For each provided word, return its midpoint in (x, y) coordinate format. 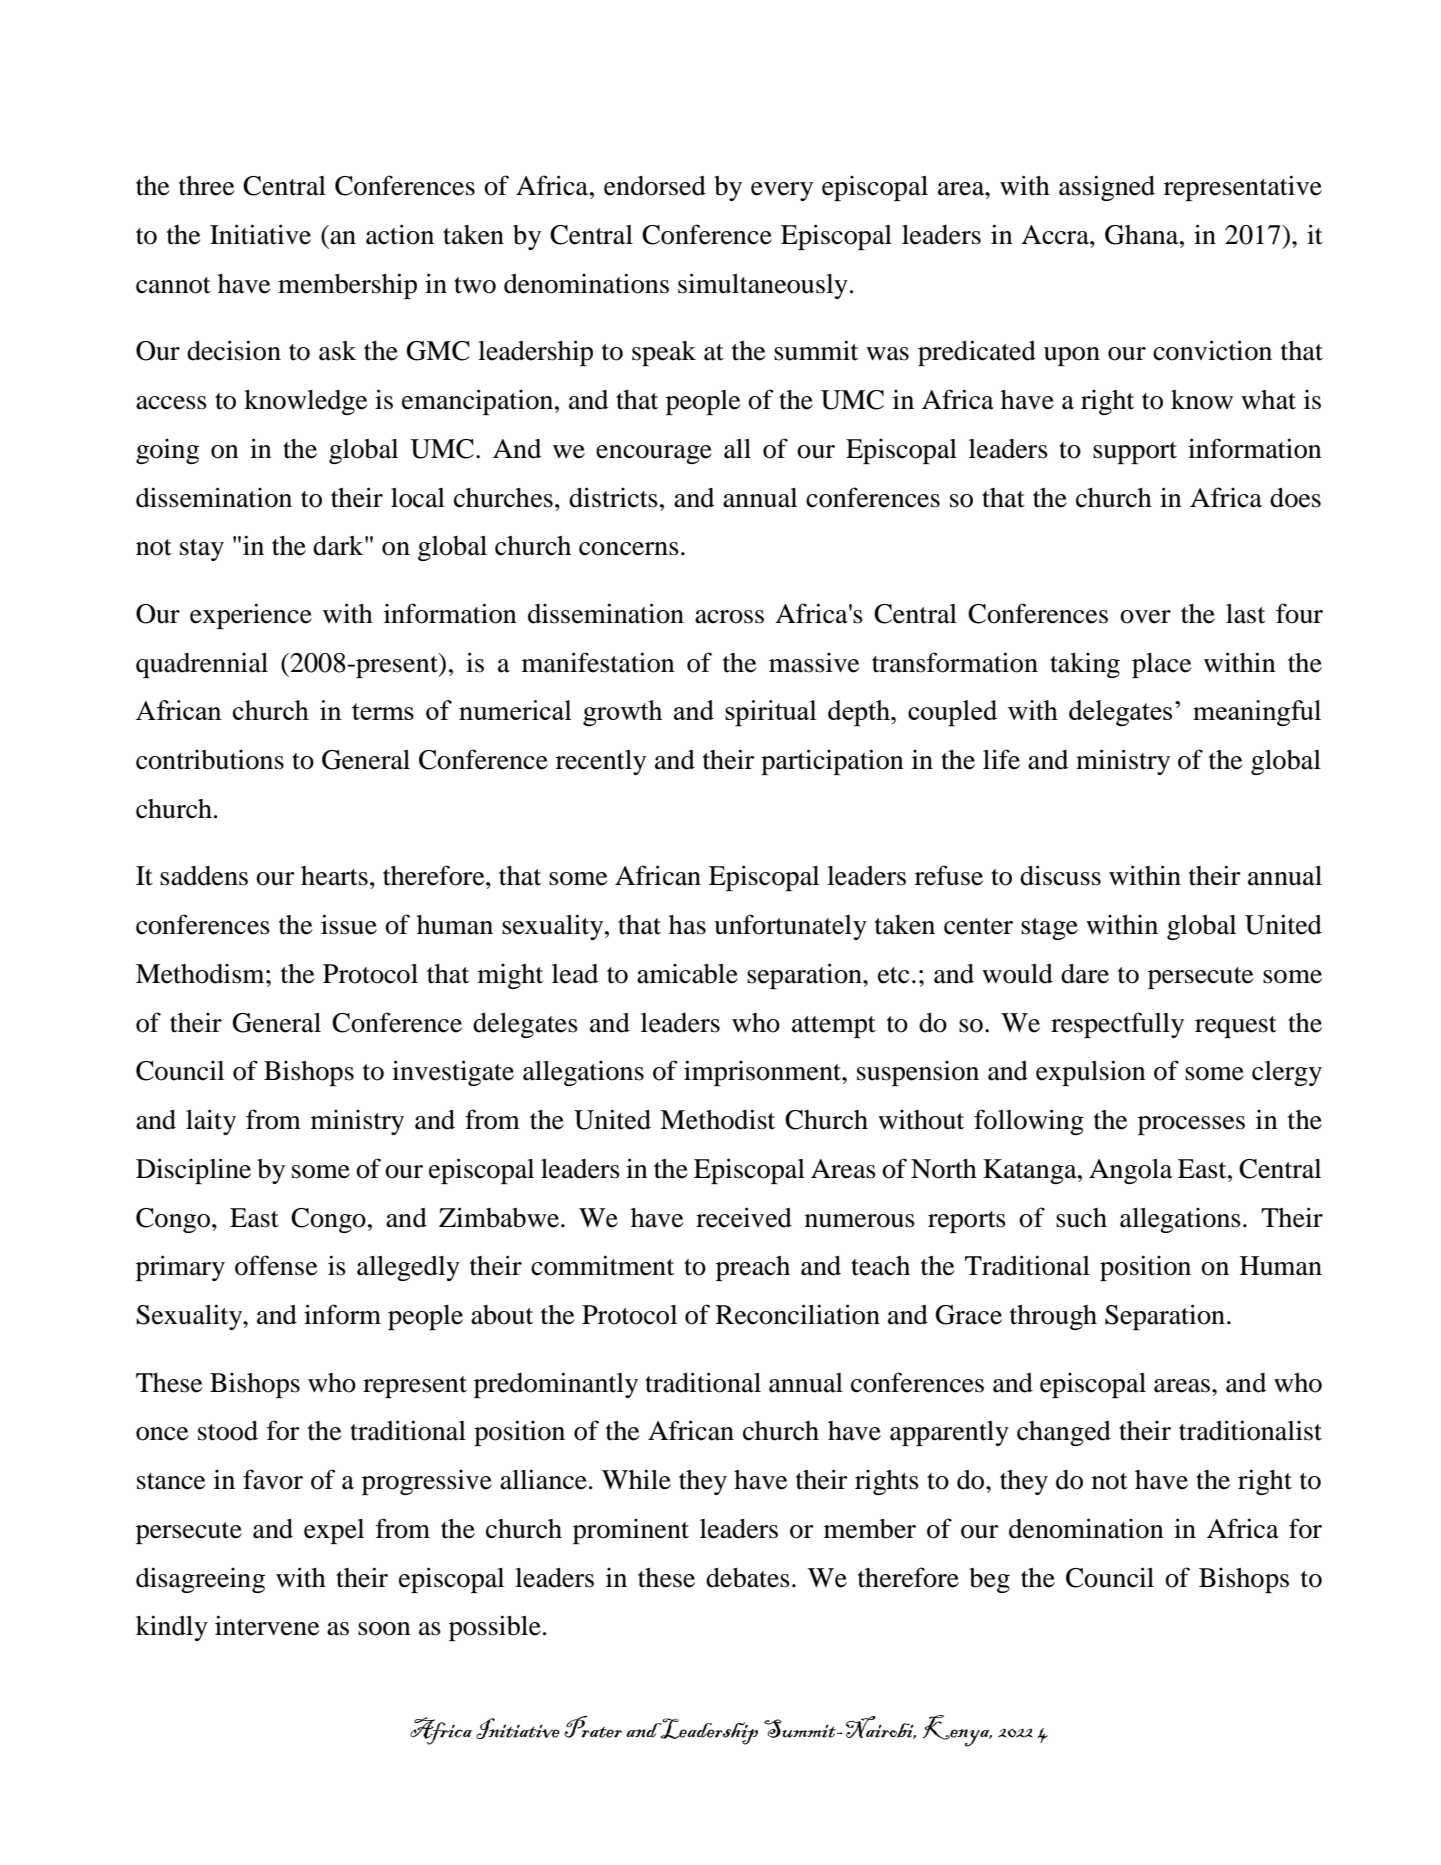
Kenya (957, 1731)
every (782, 191)
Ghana (1143, 235)
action (400, 234)
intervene (267, 1625)
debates (748, 1578)
